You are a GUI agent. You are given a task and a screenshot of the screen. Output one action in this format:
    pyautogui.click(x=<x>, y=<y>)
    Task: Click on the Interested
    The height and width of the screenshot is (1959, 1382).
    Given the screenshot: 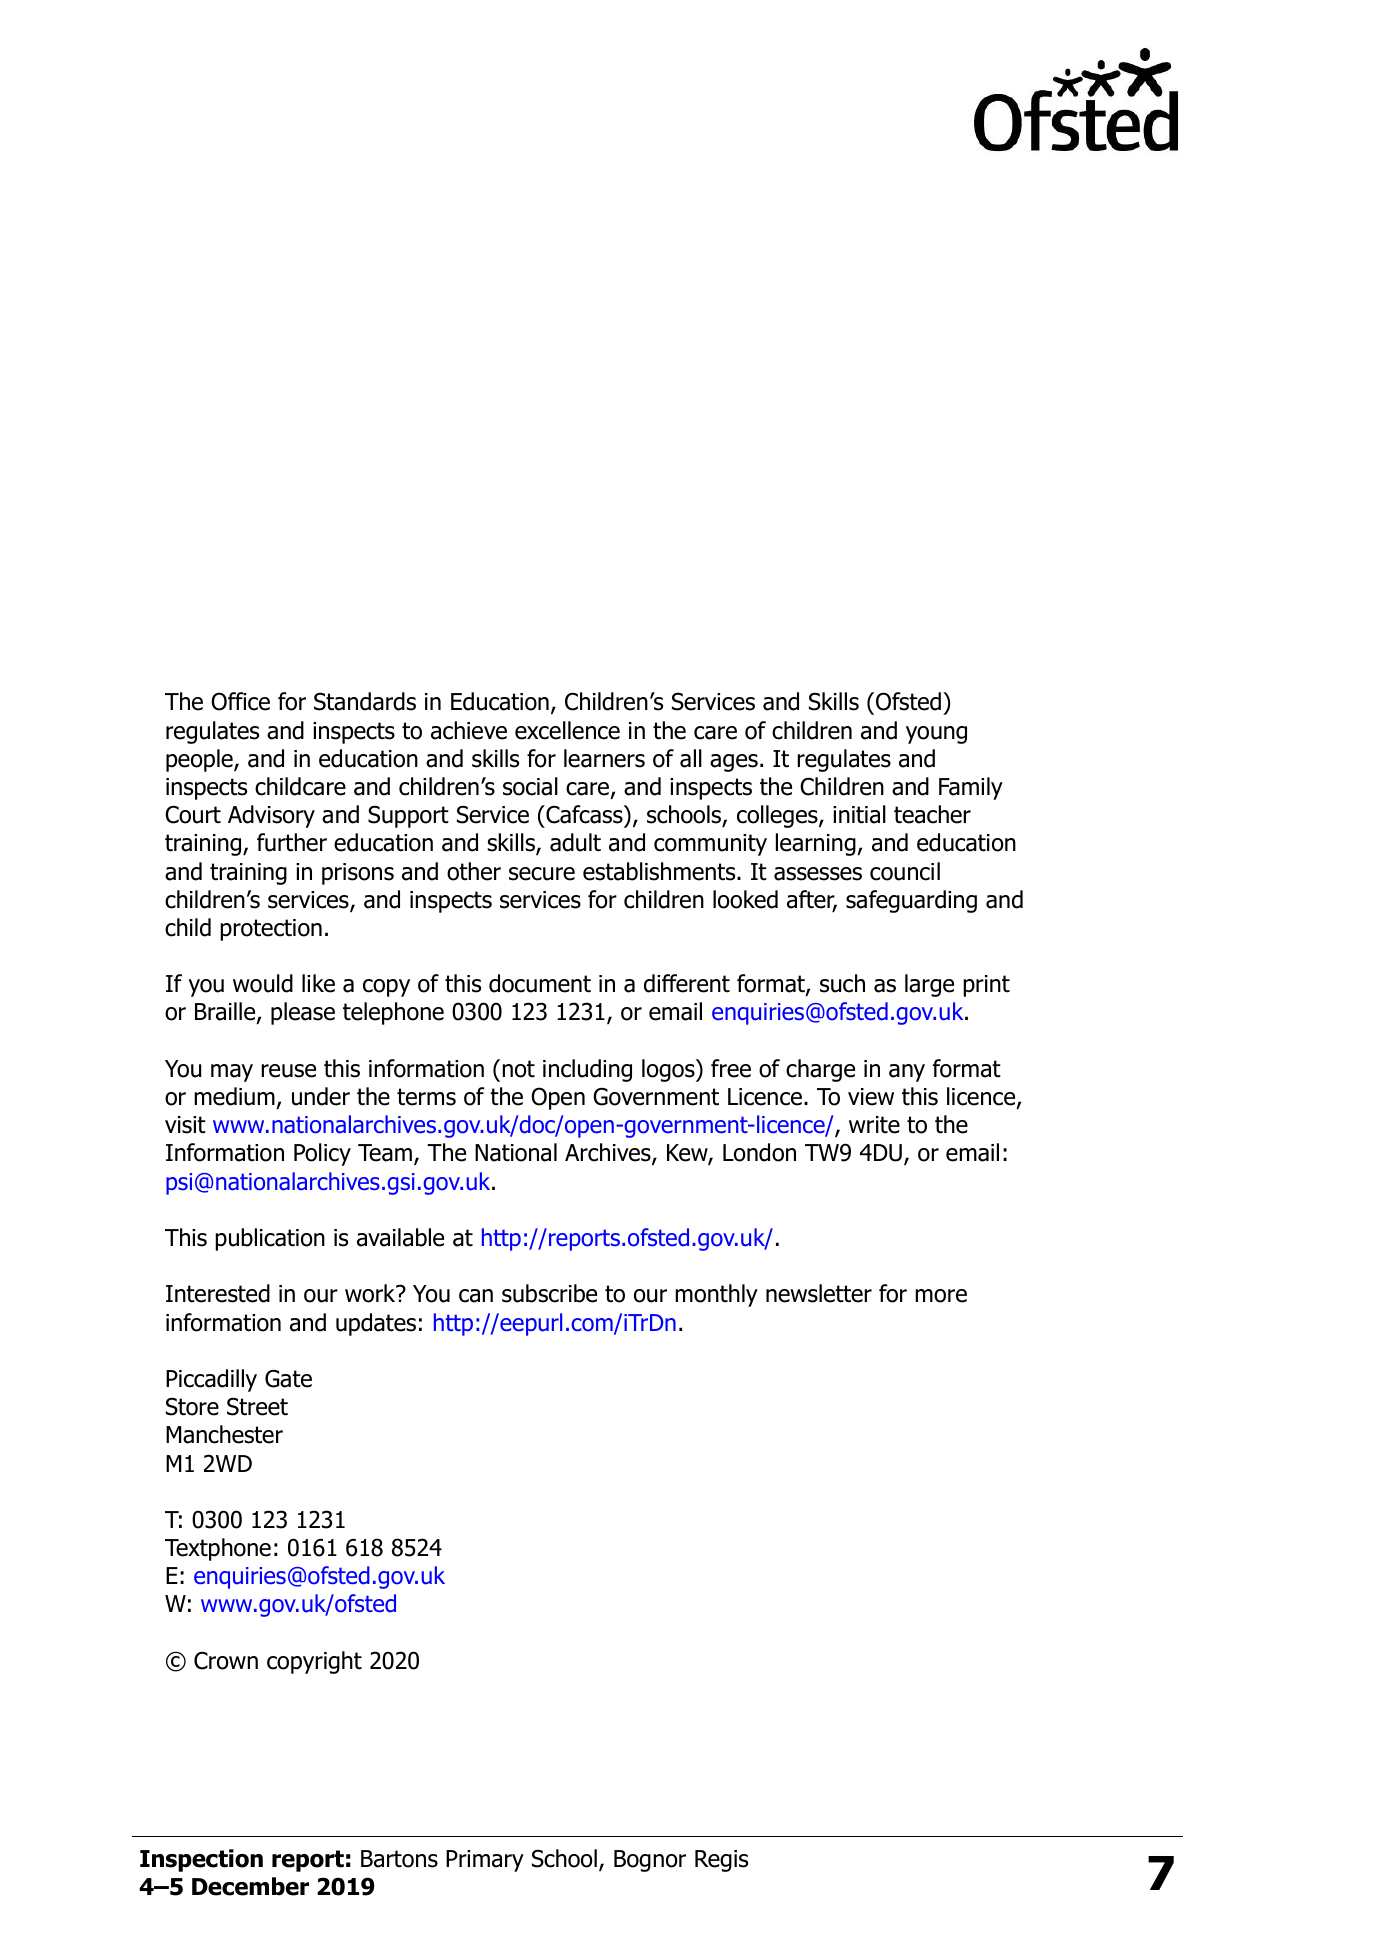 What is the action you would take?
    pyautogui.click(x=218, y=1293)
